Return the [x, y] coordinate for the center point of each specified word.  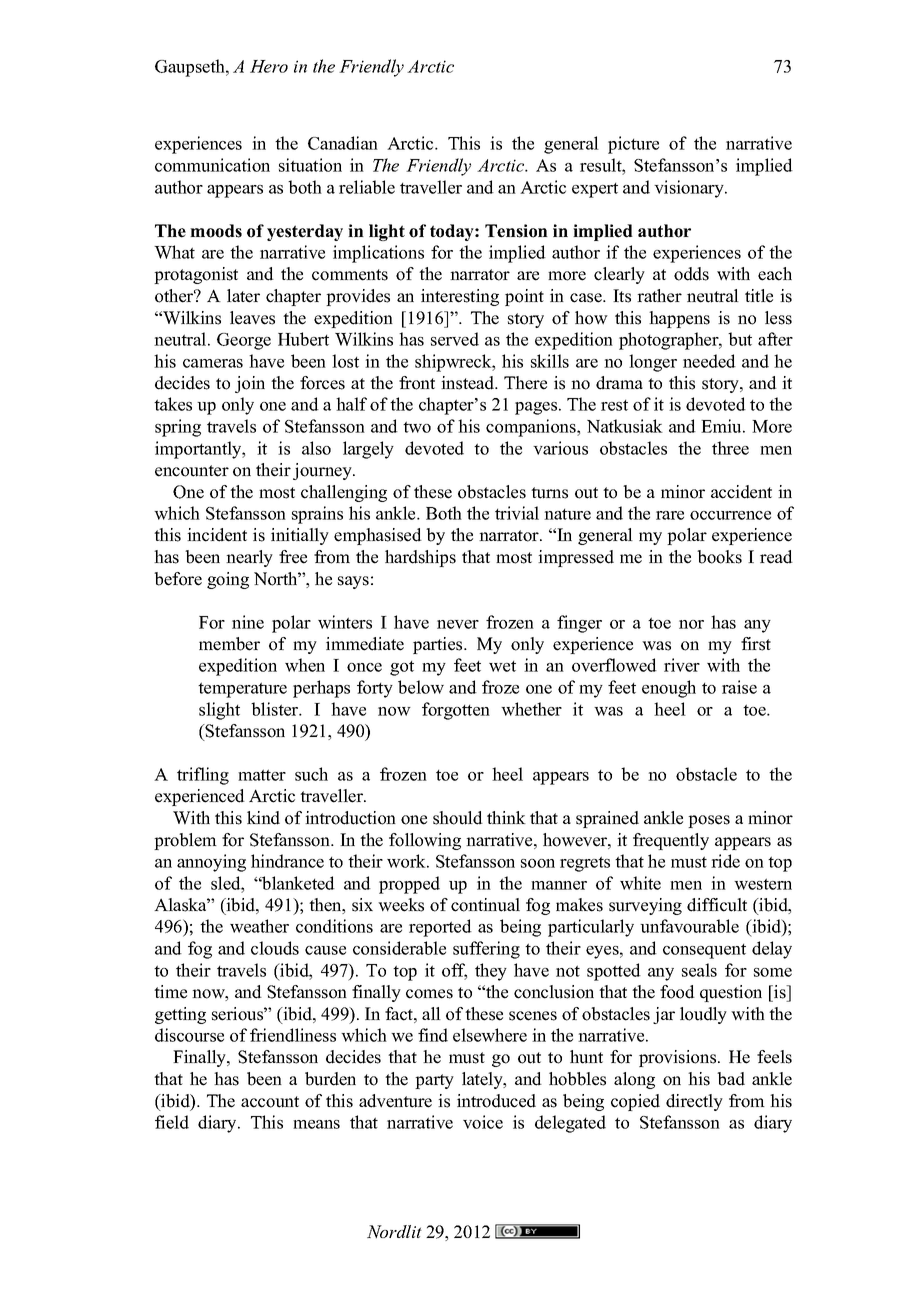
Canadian [343, 143]
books [719, 557]
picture [633, 145]
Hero [269, 66]
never [458, 624]
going [228, 580]
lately [483, 1080]
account [270, 1102]
